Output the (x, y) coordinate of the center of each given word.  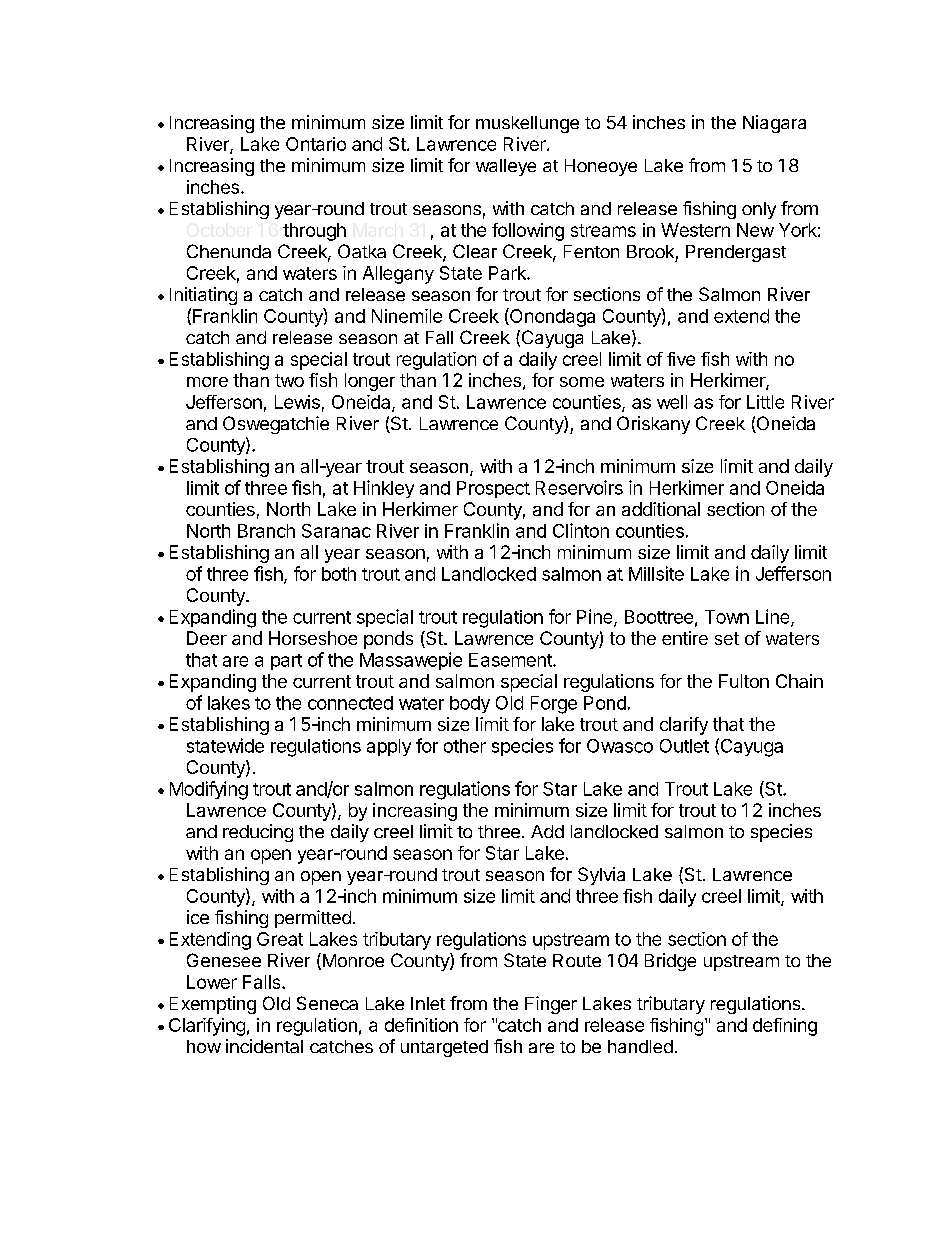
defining (785, 1027)
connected (350, 703)
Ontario (316, 144)
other (465, 746)
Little (765, 402)
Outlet (684, 746)
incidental (264, 1046)
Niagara (774, 124)
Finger (551, 1005)
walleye (506, 167)
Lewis (297, 402)
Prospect (493, 489)
